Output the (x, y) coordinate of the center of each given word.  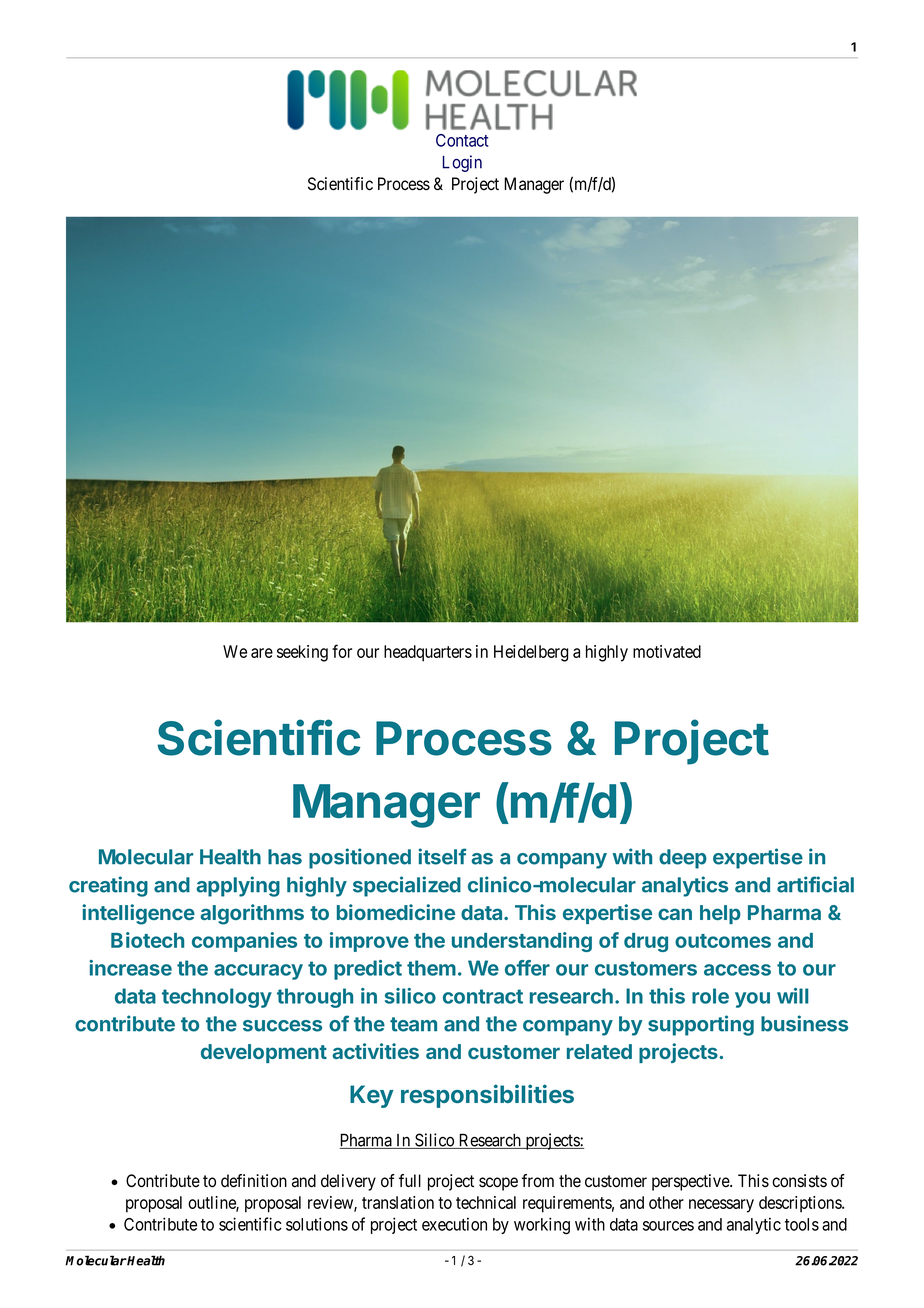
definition (254, 1181)
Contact (462, 140)
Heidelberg (531, 653)
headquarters (428, 653)
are (262, 653)
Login (462, 163)
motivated (667, 651)
